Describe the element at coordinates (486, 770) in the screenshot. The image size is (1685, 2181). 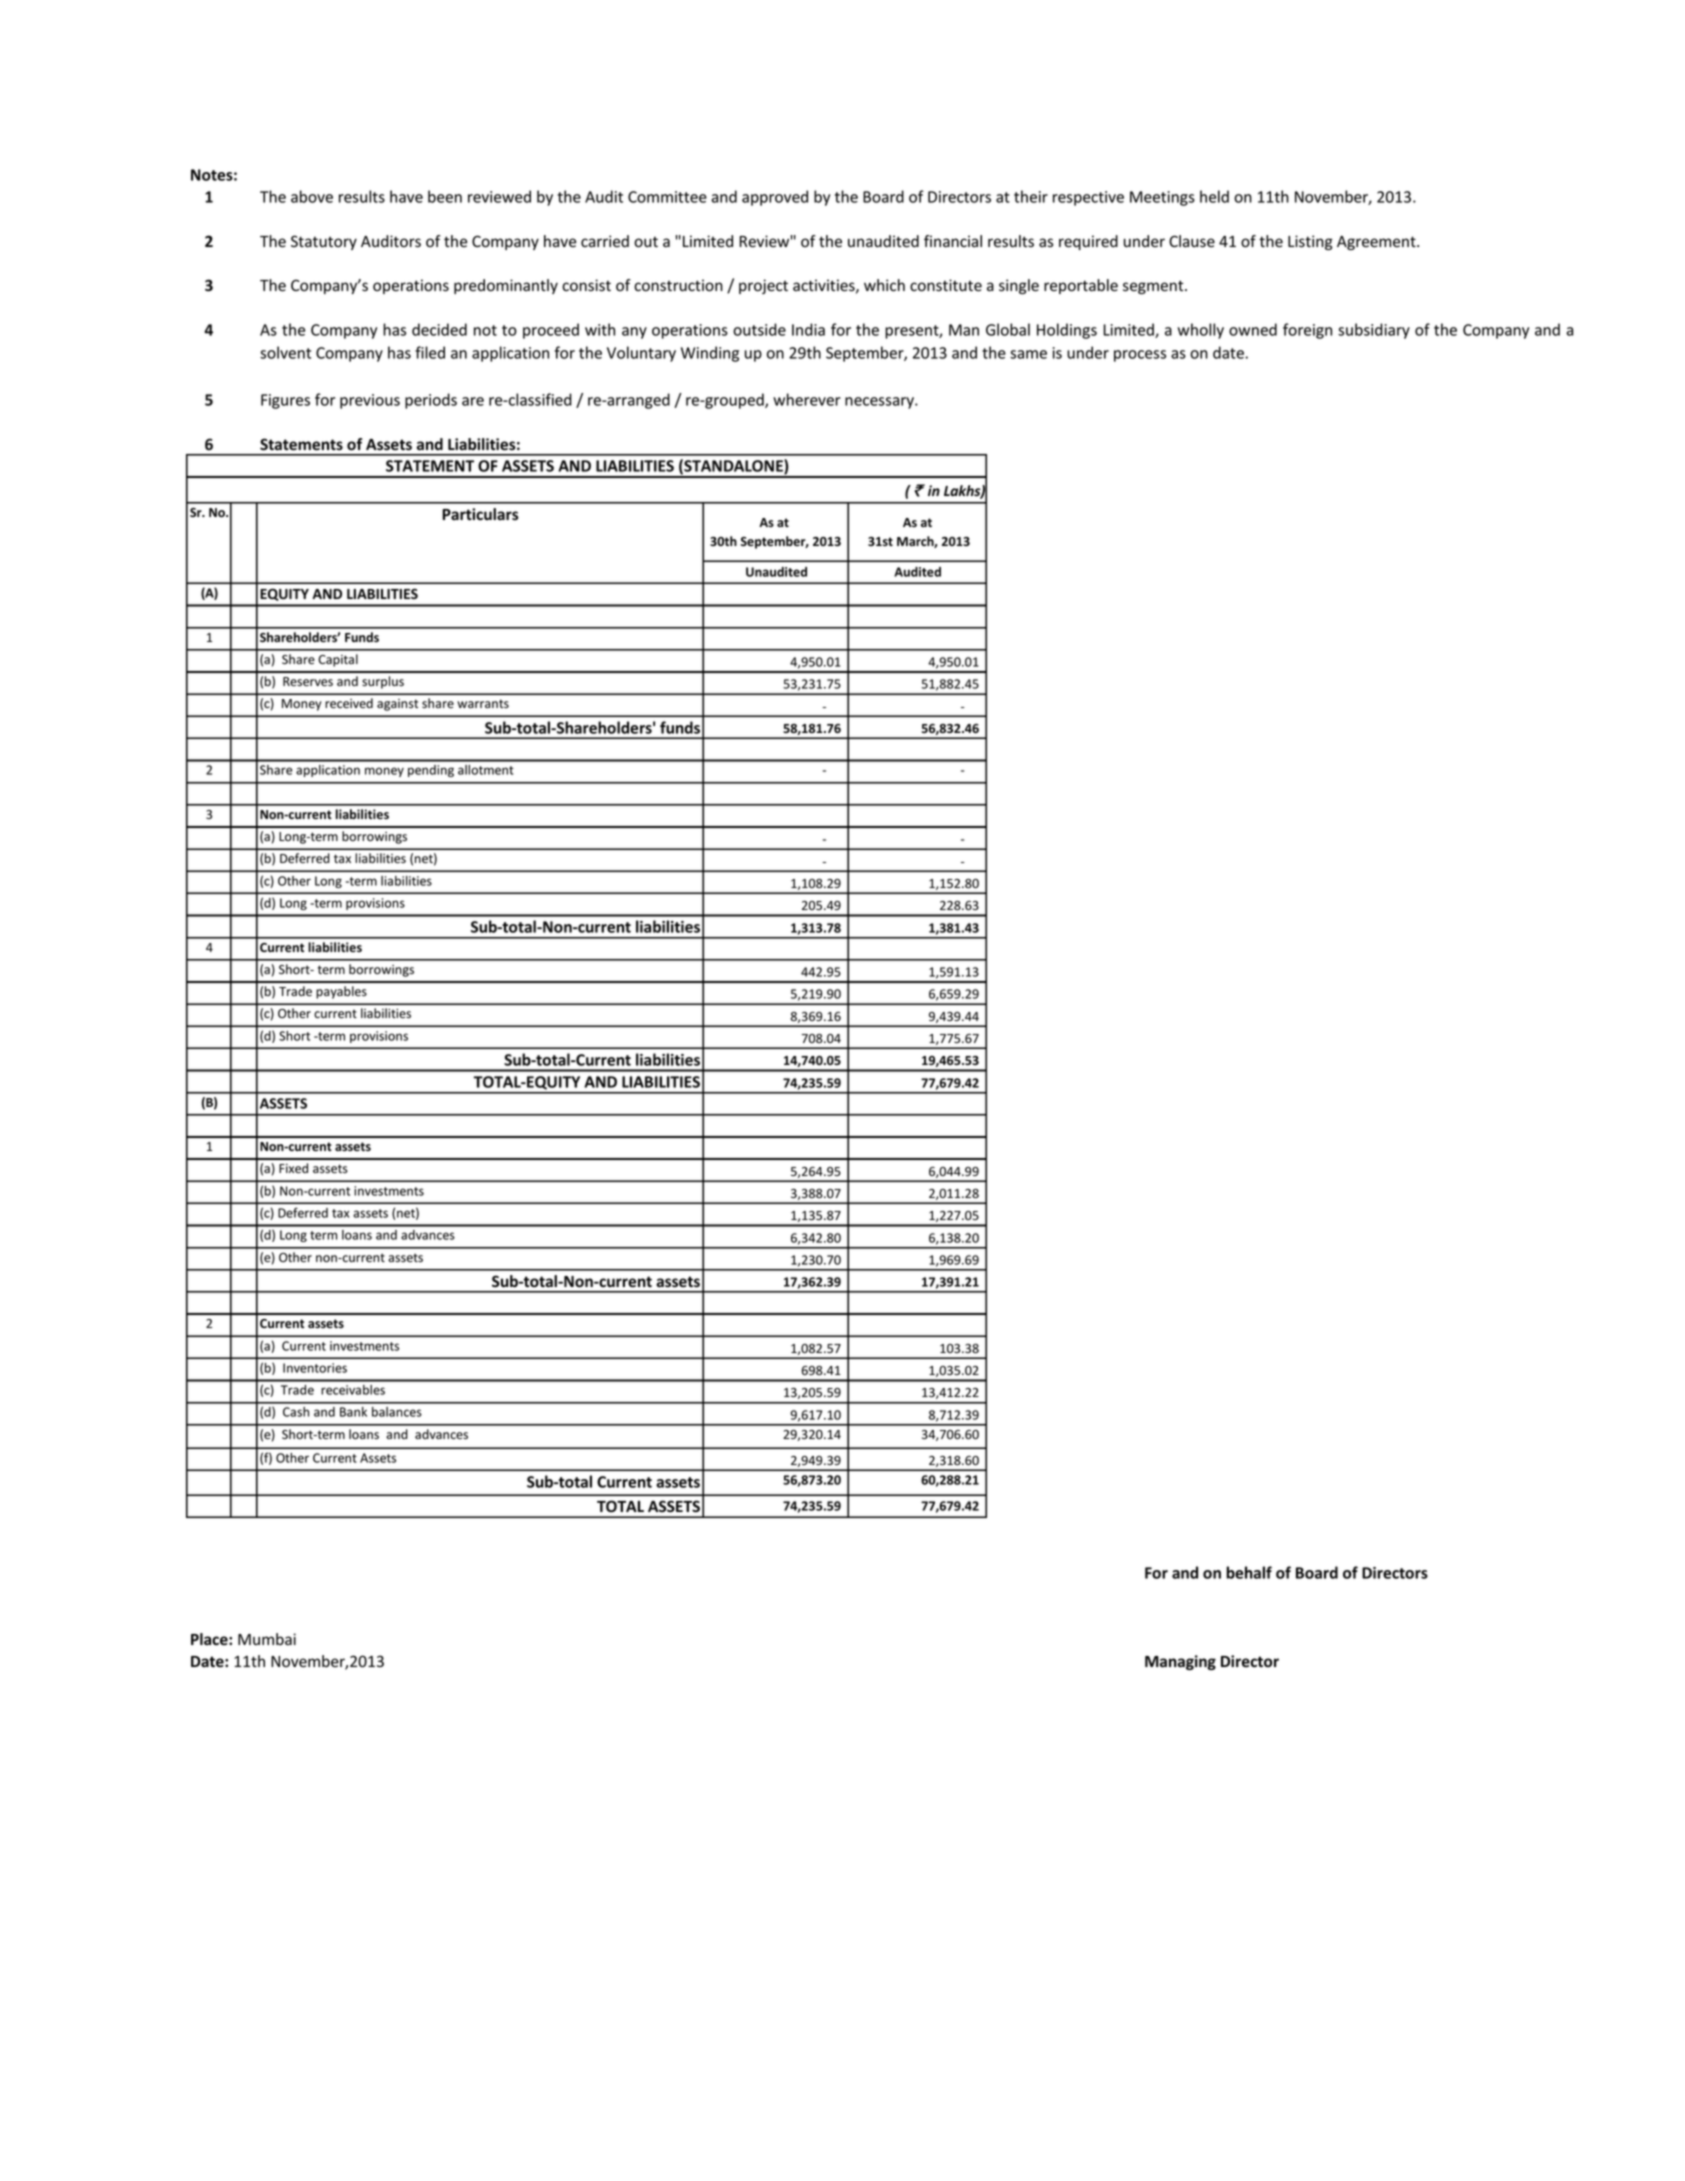
I see `allotment` at that location.
